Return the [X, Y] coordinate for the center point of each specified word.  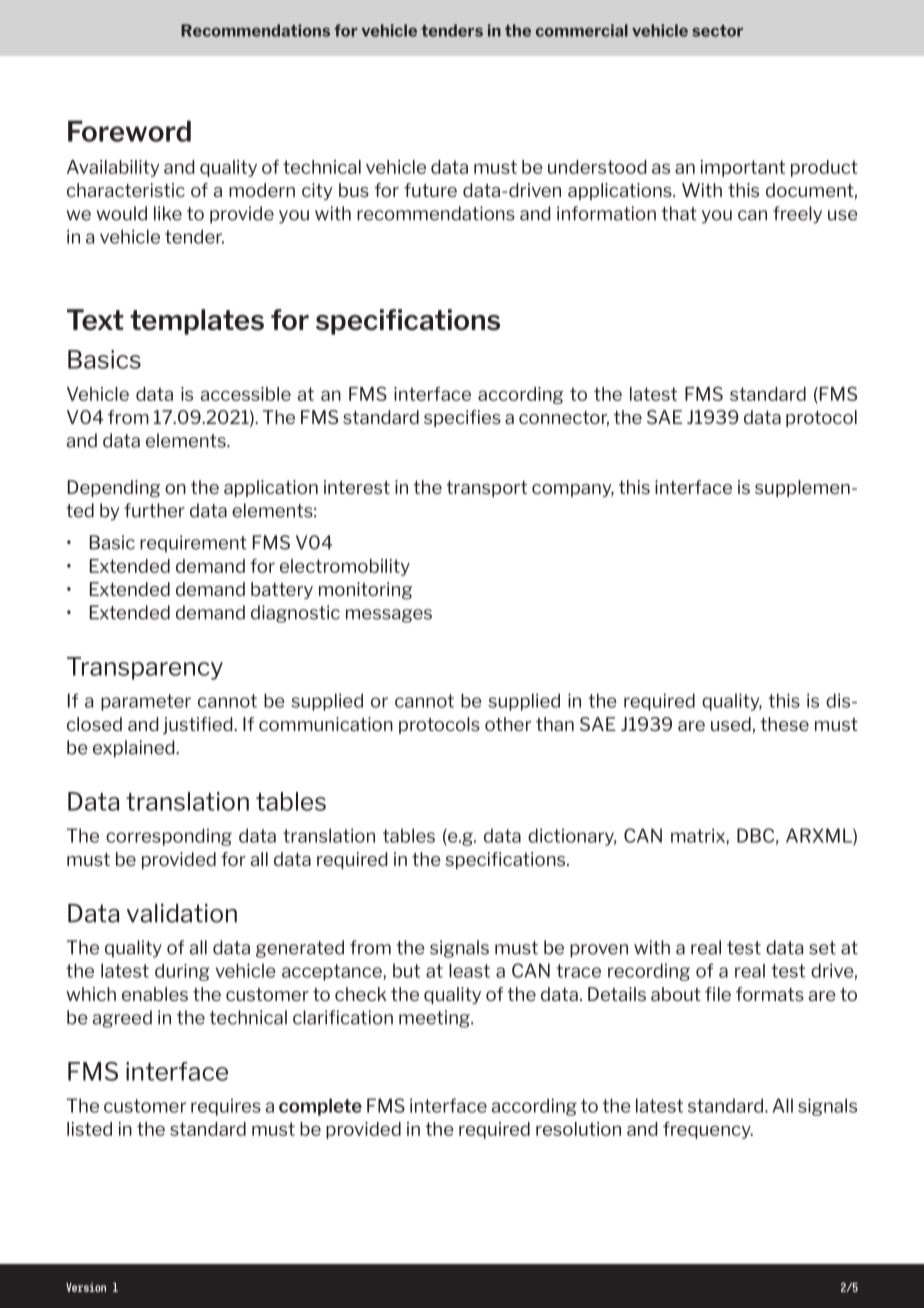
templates [197, 322]
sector [717, 31]
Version [86, 1287]
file [718, 994]
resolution [578, 1129]
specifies [462, 418]
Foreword [129, 131]
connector [564, 419]
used [731, 724]
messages [389, 616]
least [469, 970]
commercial [582, 30]
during [182, 972]
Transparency [145, 668]
